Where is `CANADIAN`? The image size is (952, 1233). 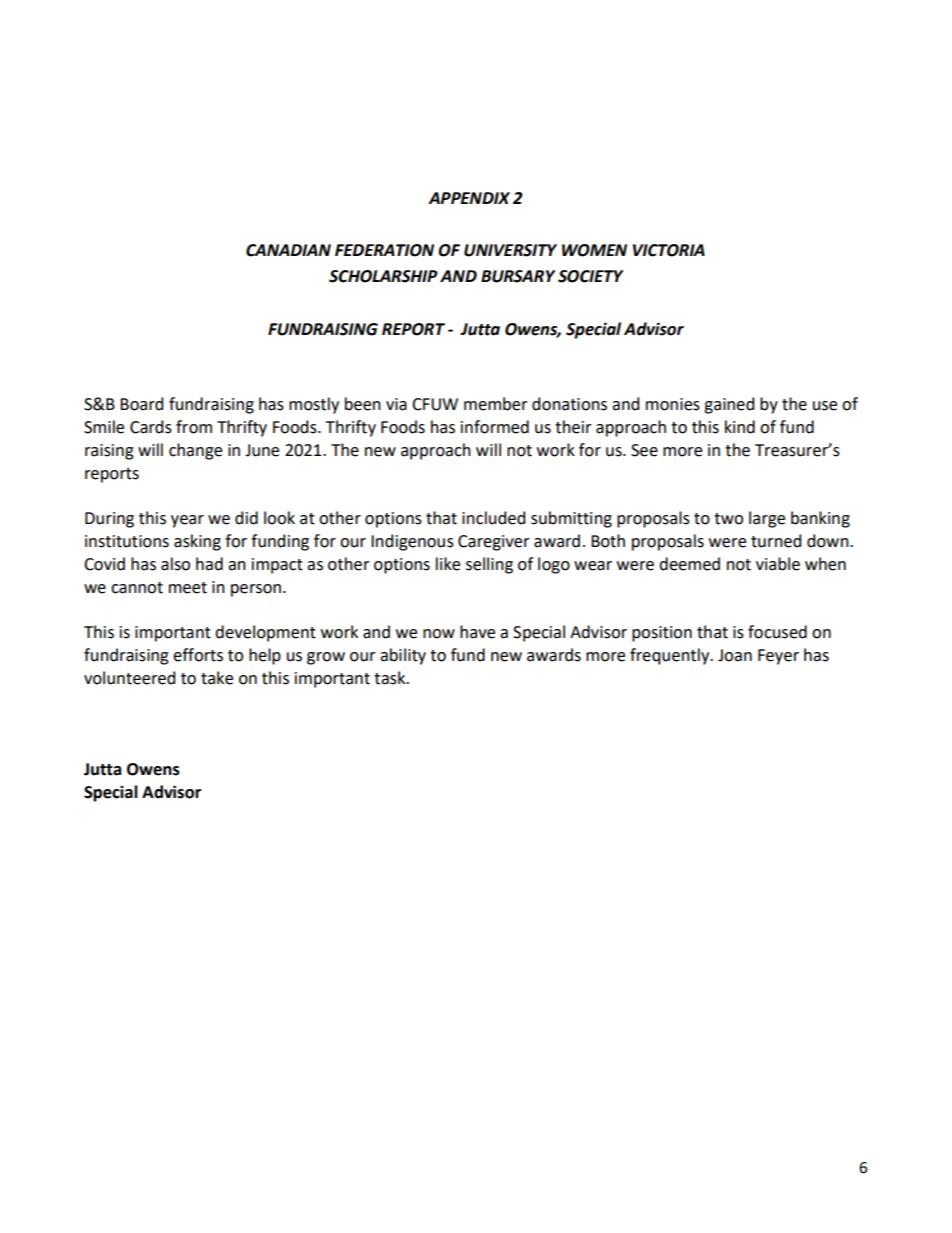
CANADIAN is located at coordinates (288, 250).
